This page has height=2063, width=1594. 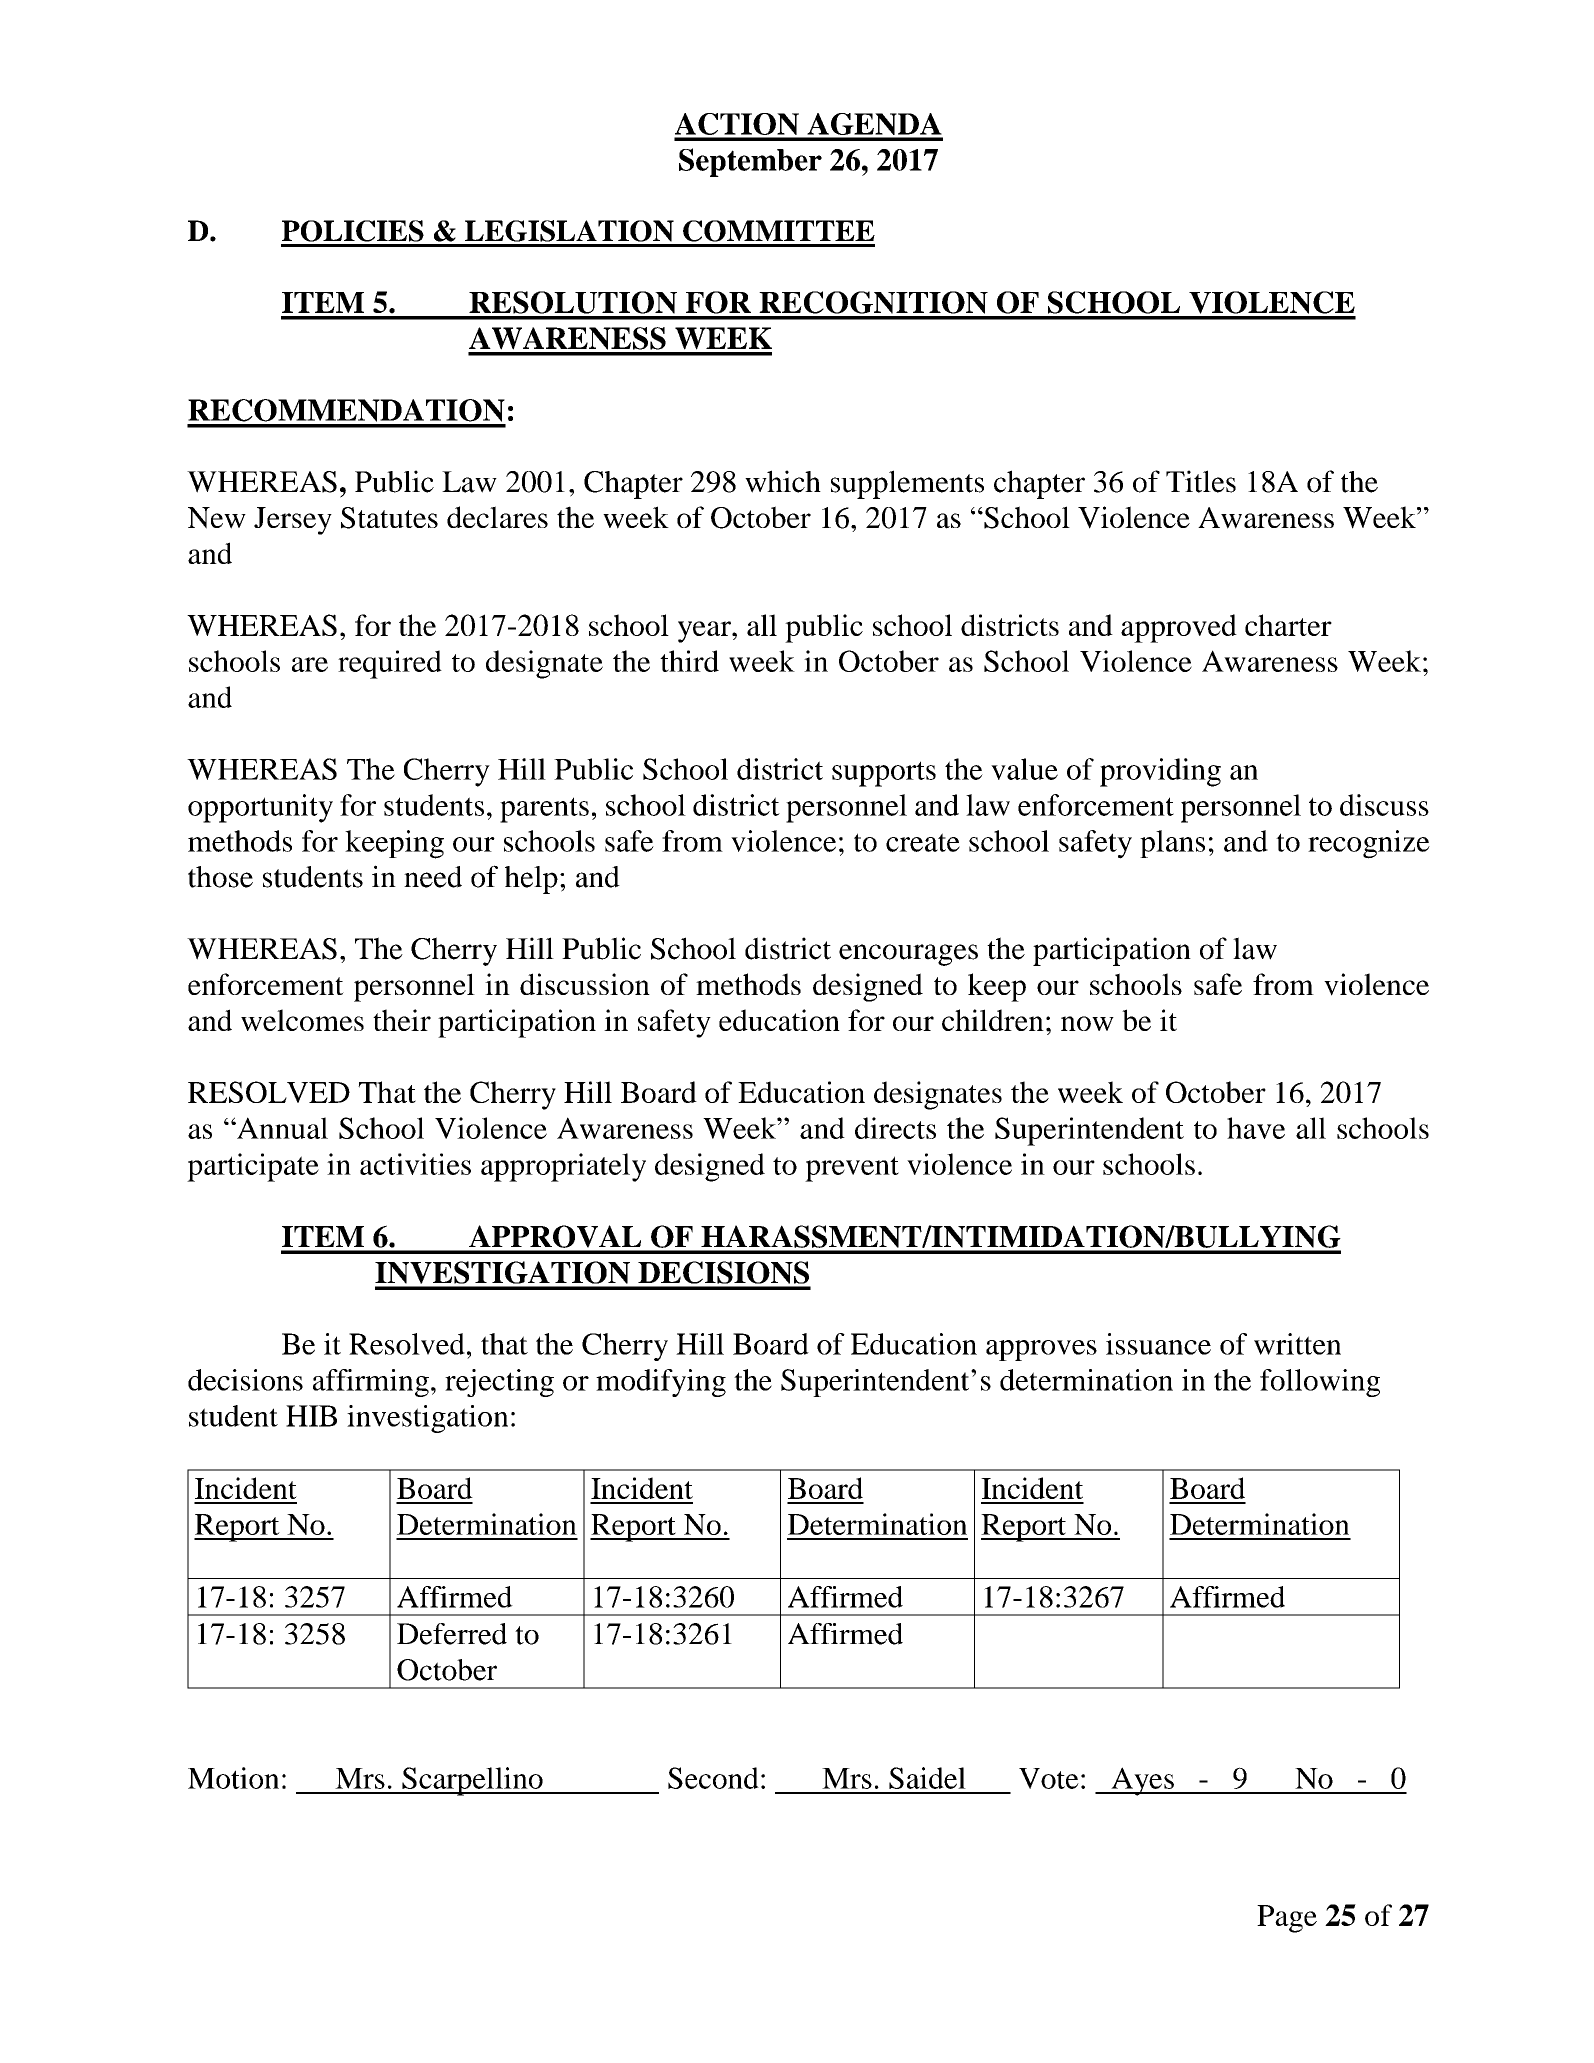 What do you see at coordinates (895, 1128) in the page?
I see `directs` at bounding box center [895, 1128].
